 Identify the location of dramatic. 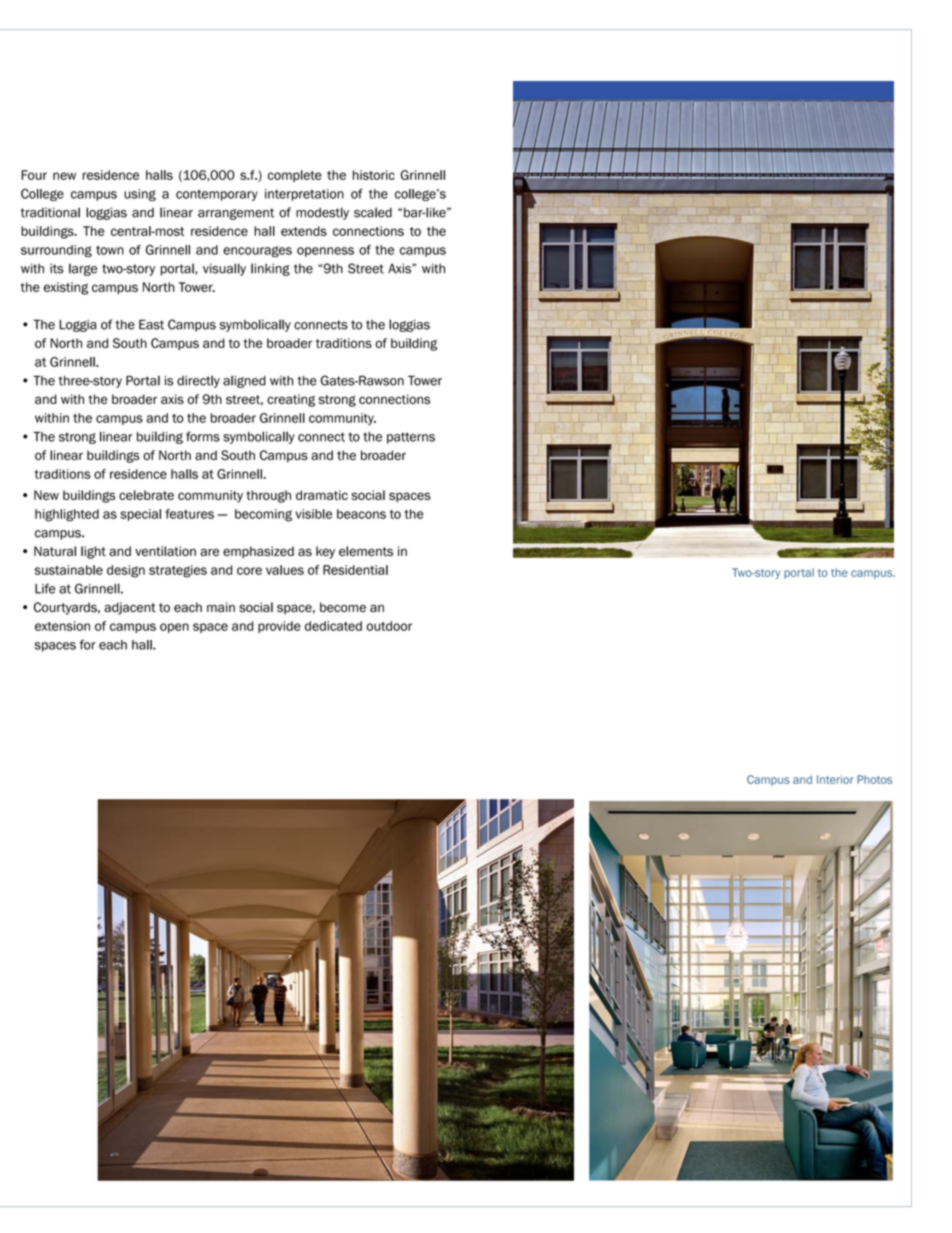
(322, 495).
